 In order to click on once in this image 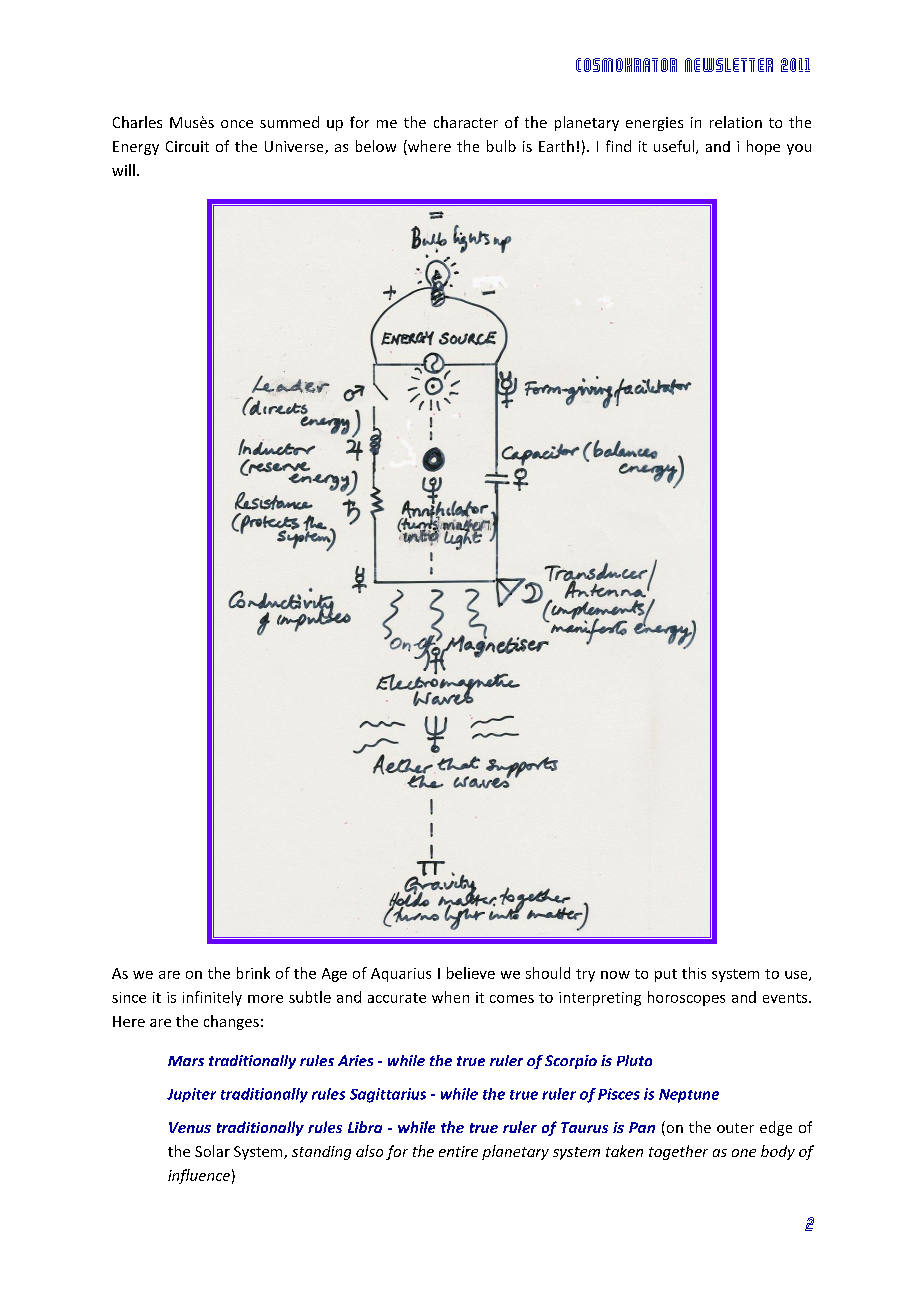, I will do `click(237, 124)`.
